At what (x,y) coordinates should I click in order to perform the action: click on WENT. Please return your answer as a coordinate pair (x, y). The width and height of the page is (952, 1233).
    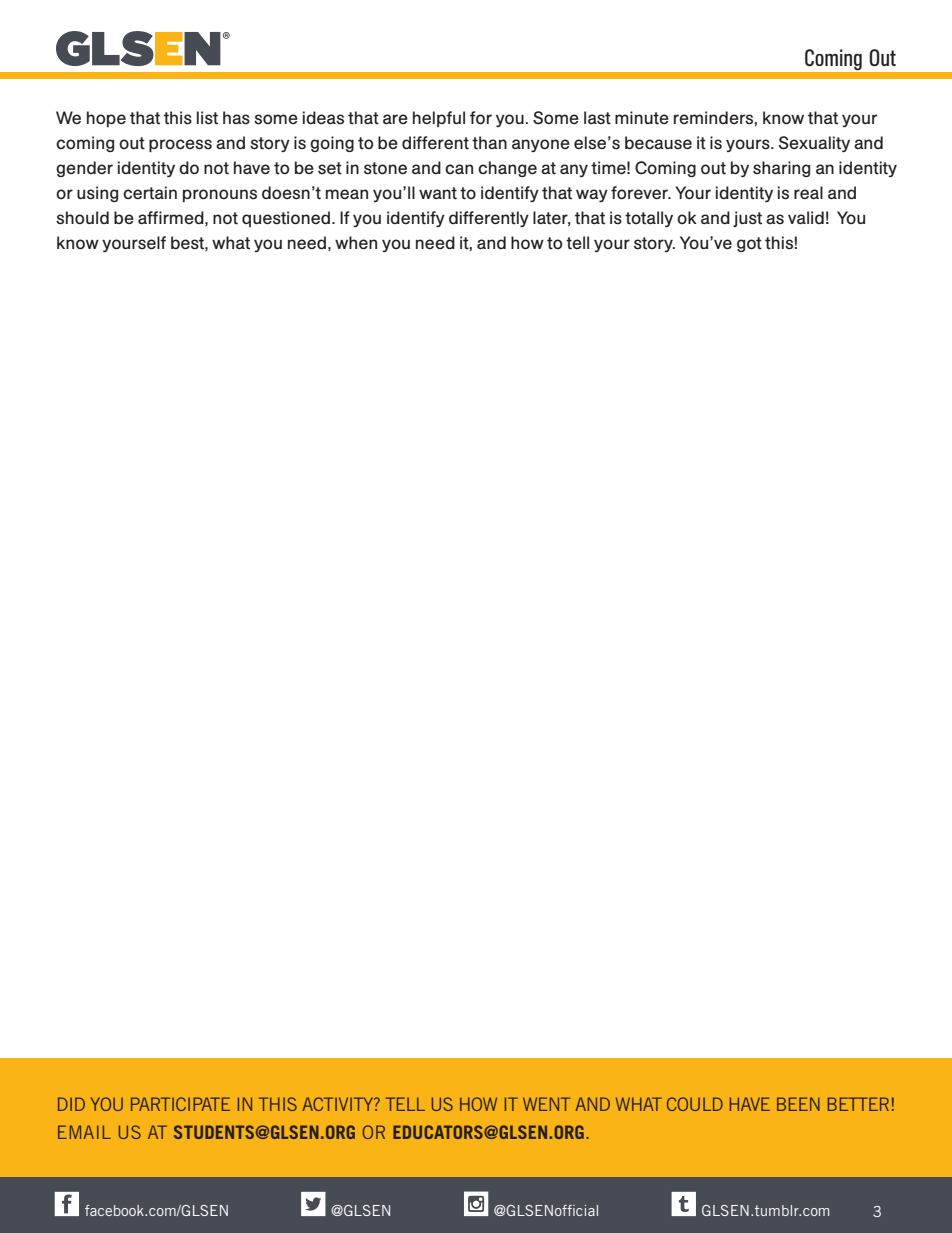
    Looking at the image, I should click on (546, 1104).
